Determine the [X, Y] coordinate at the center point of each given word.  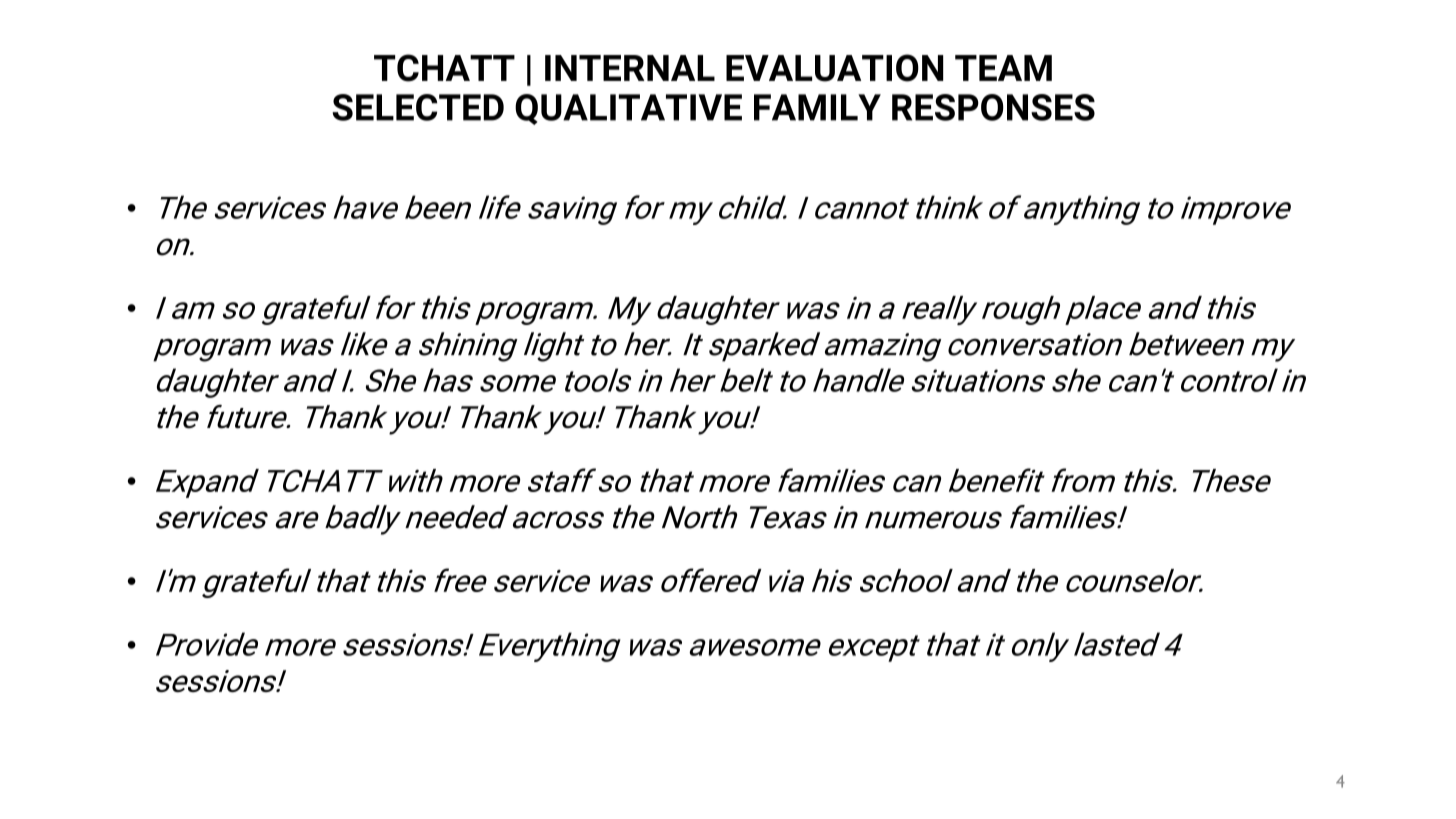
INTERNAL [630, 68]
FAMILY [817, 107]
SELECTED [418, 107]
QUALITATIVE [628, 109]
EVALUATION [835, 68]
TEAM [1003, 68]
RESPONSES [993, 107]
